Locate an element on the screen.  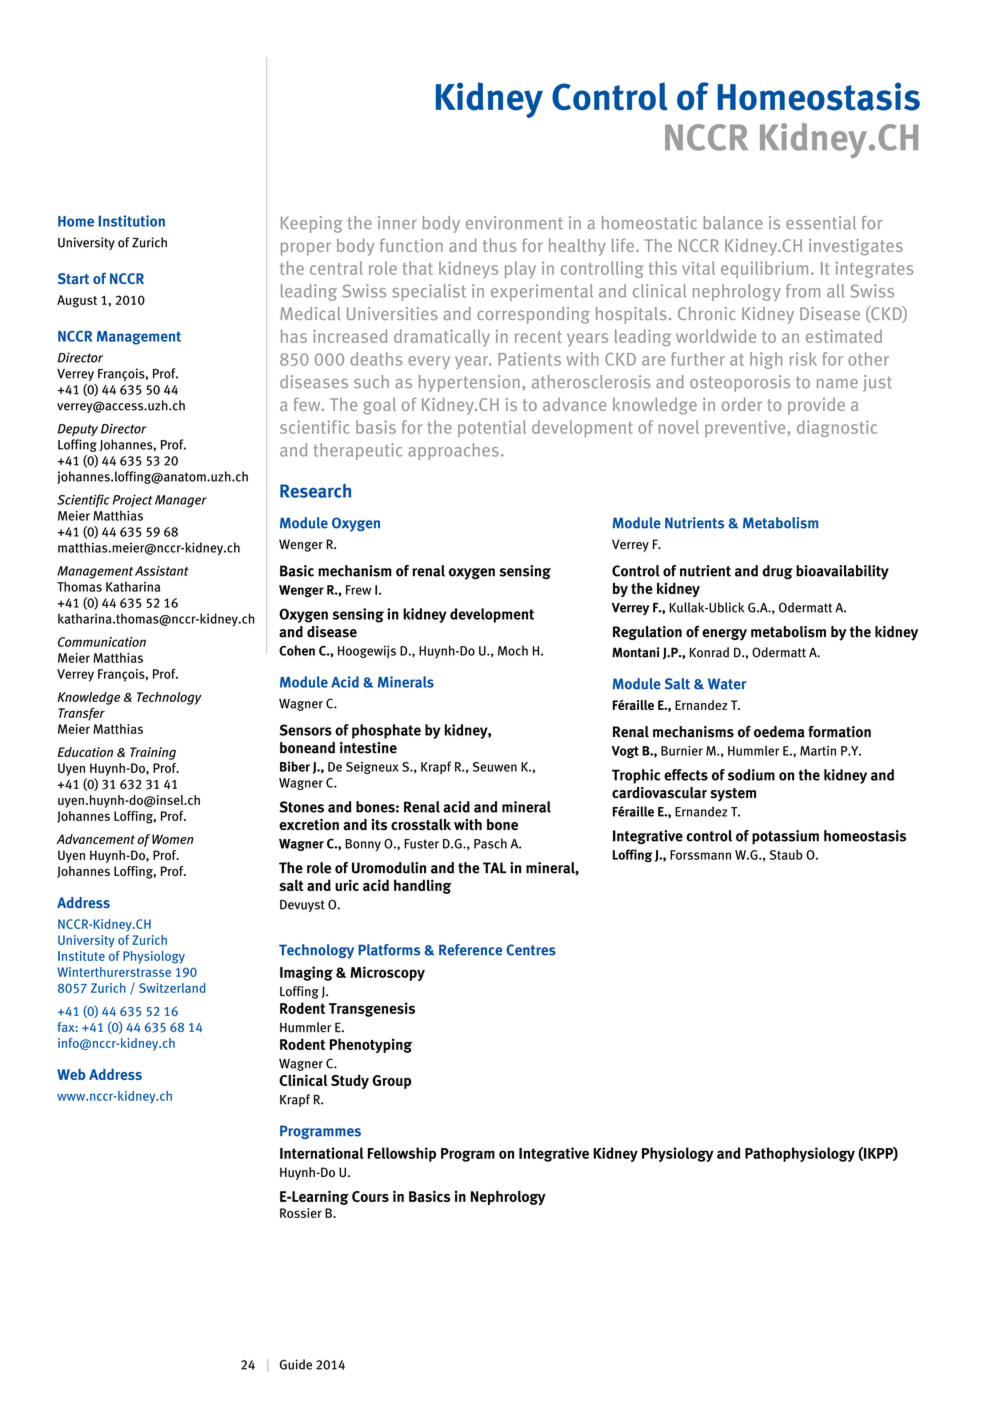
equilibrium is located at coordinates (764, 269).
